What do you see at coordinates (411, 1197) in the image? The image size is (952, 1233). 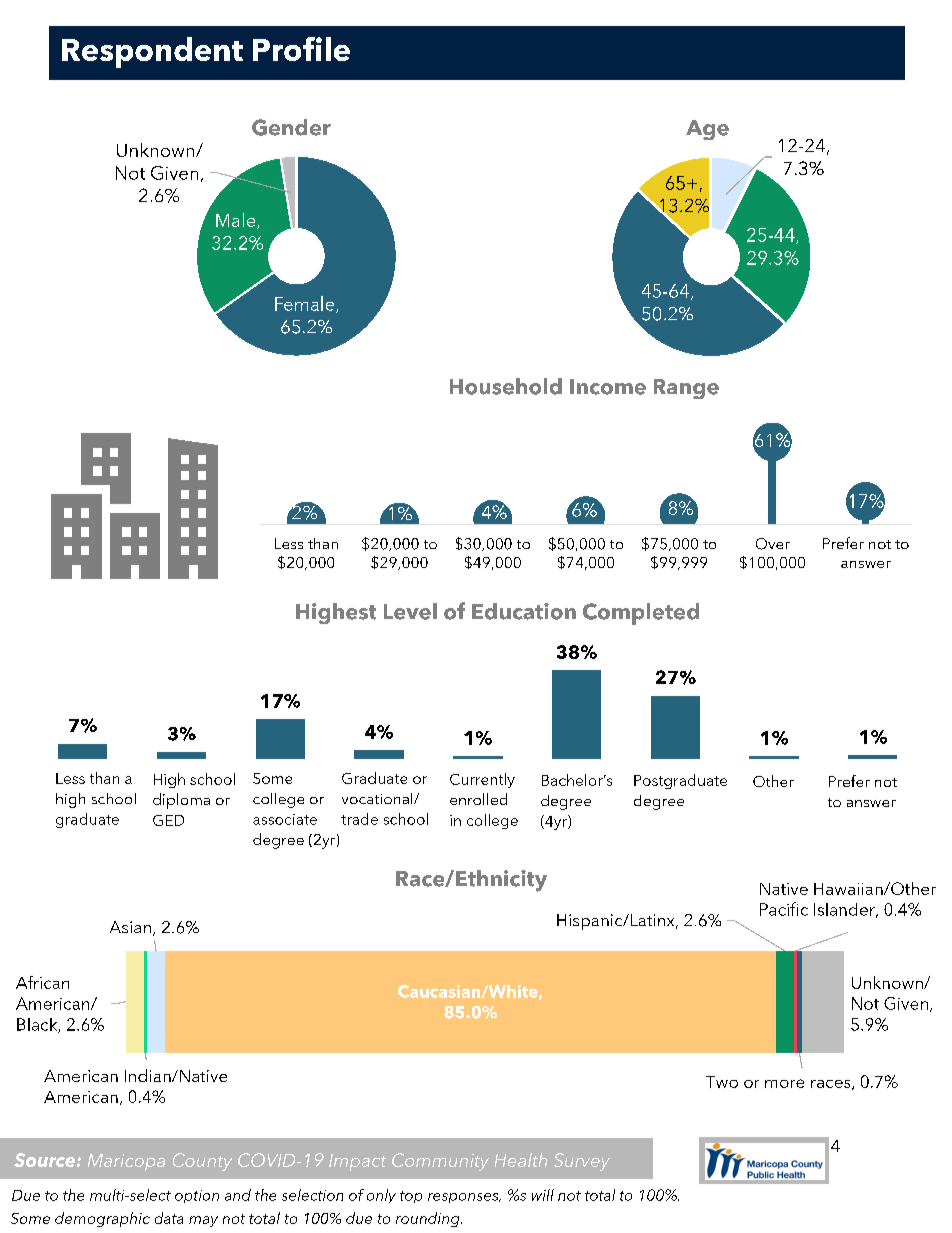 I see `top` at bounding box center [411, 1197].
